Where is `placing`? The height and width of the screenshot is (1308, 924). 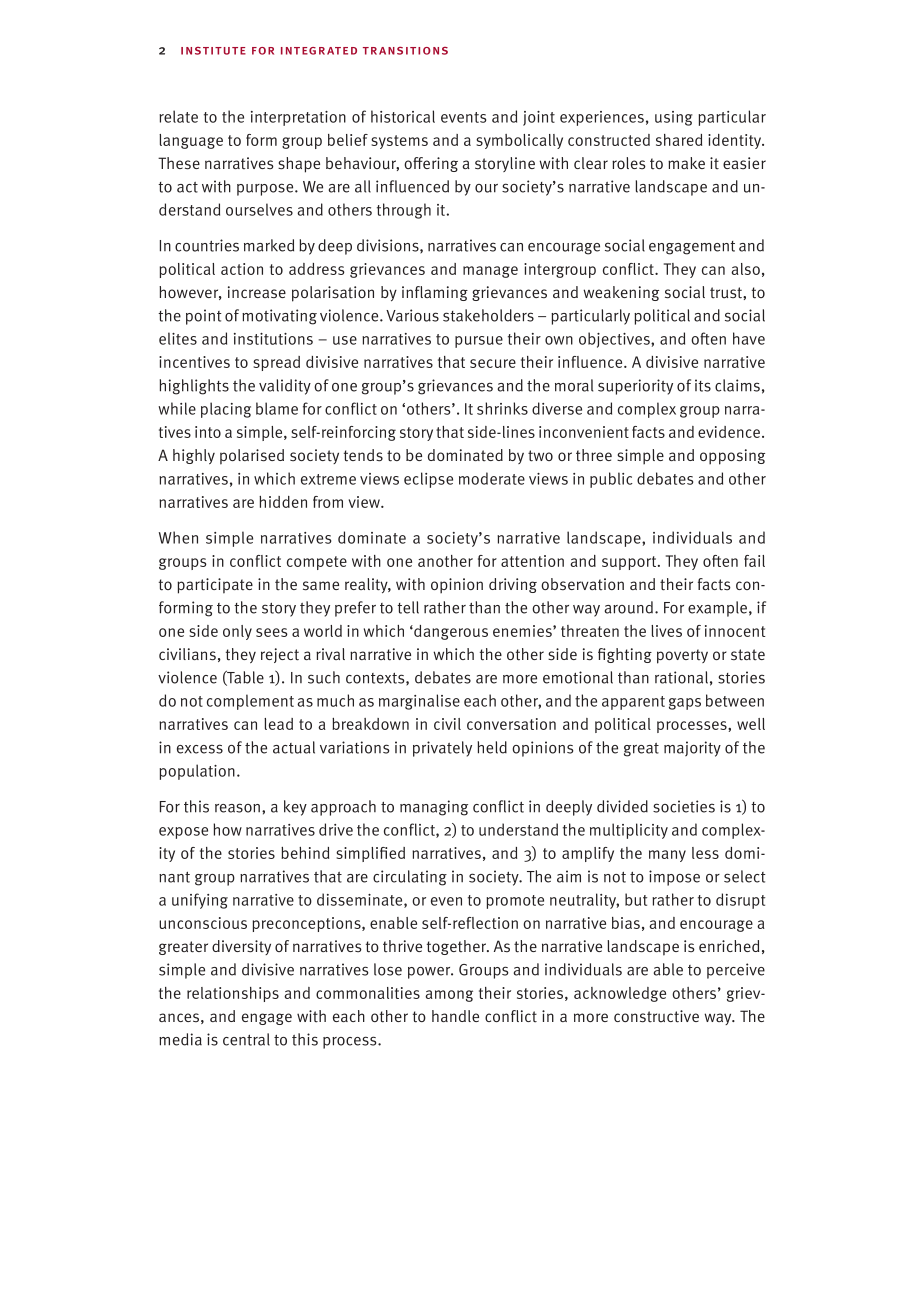 placing is located at coordinates (226, 410).
